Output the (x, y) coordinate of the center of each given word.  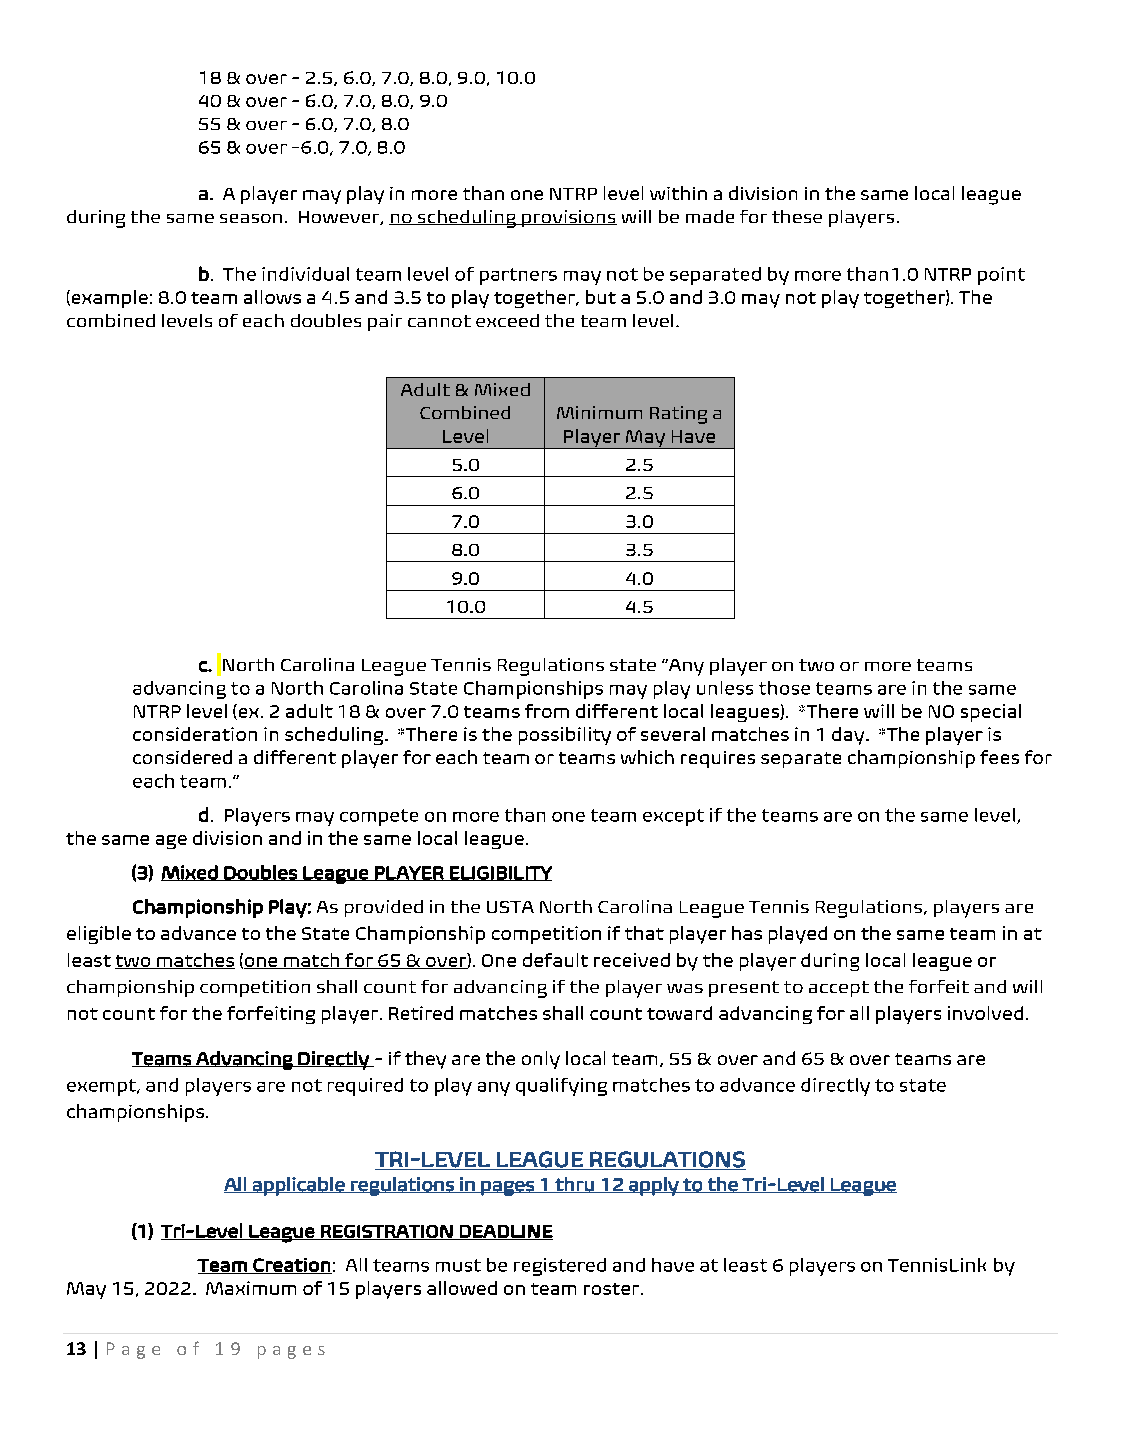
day (849, 736)
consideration (195, 734)
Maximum (251, 1288)
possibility (565, 736)
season (251, 218)
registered (560, 1267)
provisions (568, 218)
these (797, 216)
